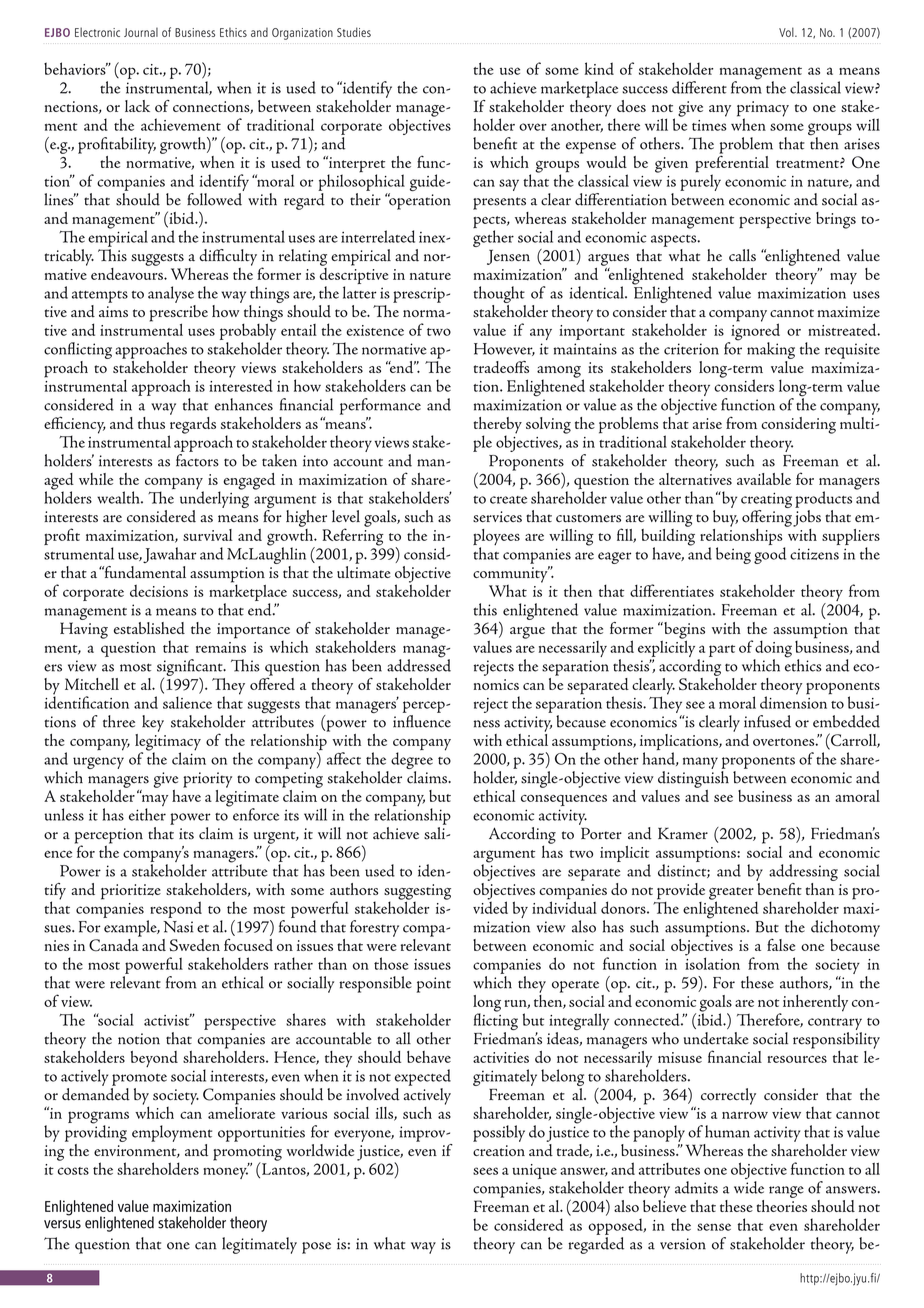 The height and width of the screenshot is (1308, 924). What do you see at coordinates (226, 1172) in the screenshot?
I see `money` at bounding box center [226, 1172].
